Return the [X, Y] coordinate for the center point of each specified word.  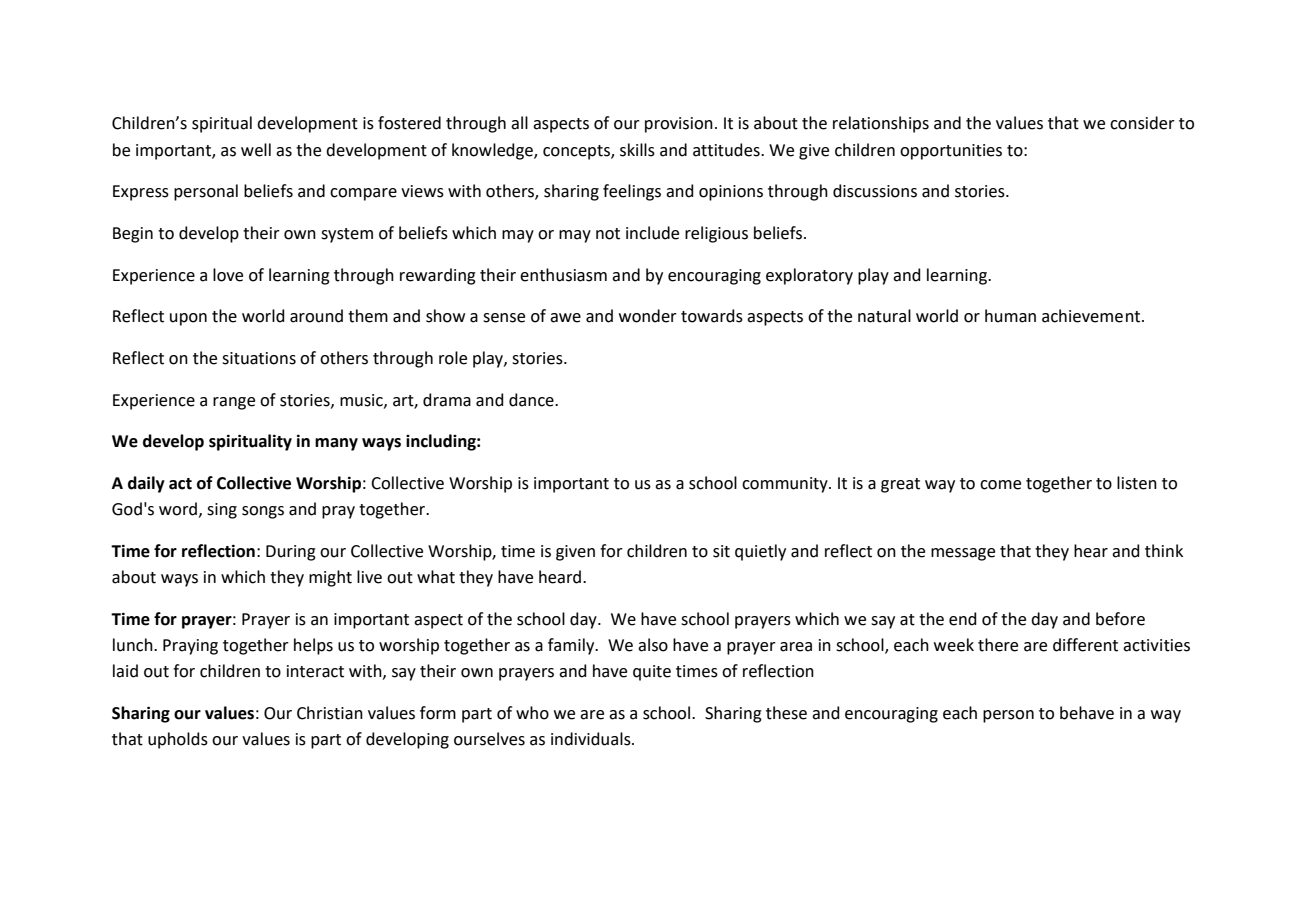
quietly [760, 552]
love [228, 275]
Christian [330, 713]
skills [637, 150]
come [1000, 485]
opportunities [951, 152]
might [330, 578]
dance [532, 400]
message [963, 554]
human [1010, 316]
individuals [592, 739]
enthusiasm [563, 275]
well [256, 150]
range [234, 403]
